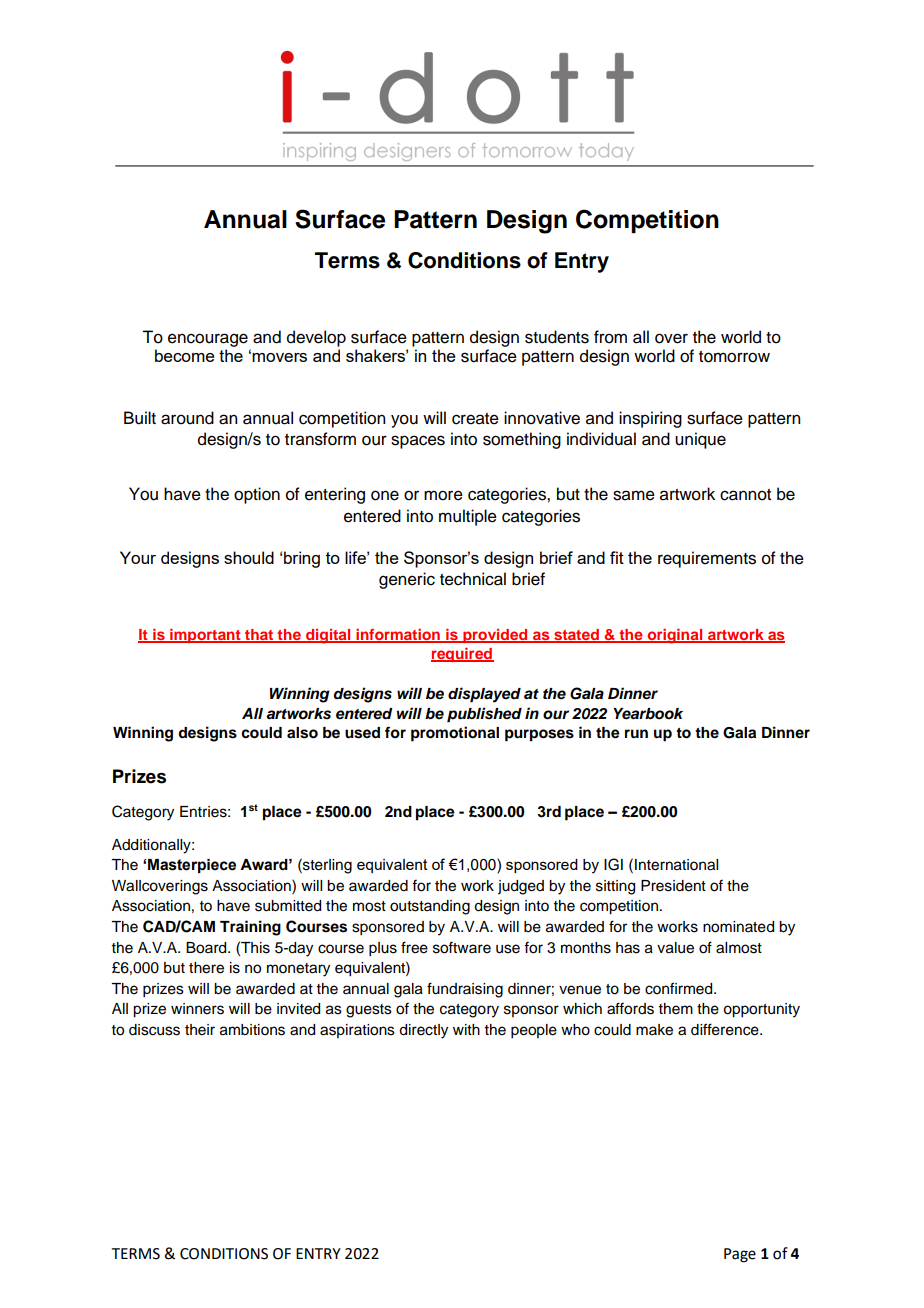  What do you see at coordinates (475, 419) in the page?
I see `create` at bounding box center [475, 419].
